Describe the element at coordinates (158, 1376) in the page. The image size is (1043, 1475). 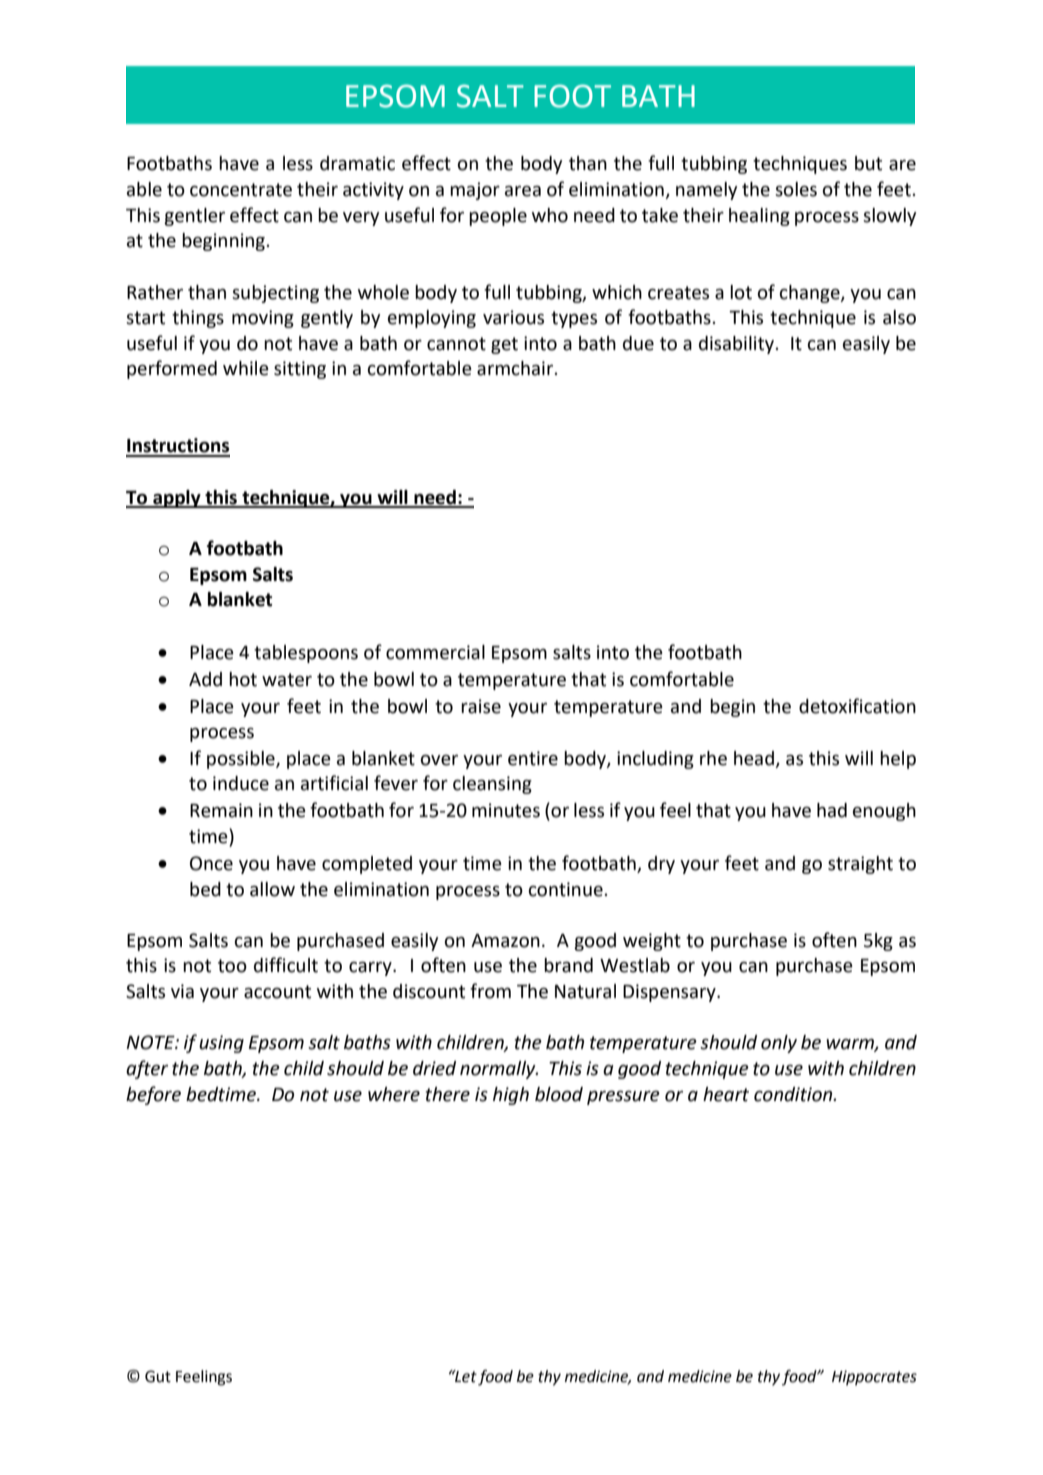
I see `Gut` at that location.
